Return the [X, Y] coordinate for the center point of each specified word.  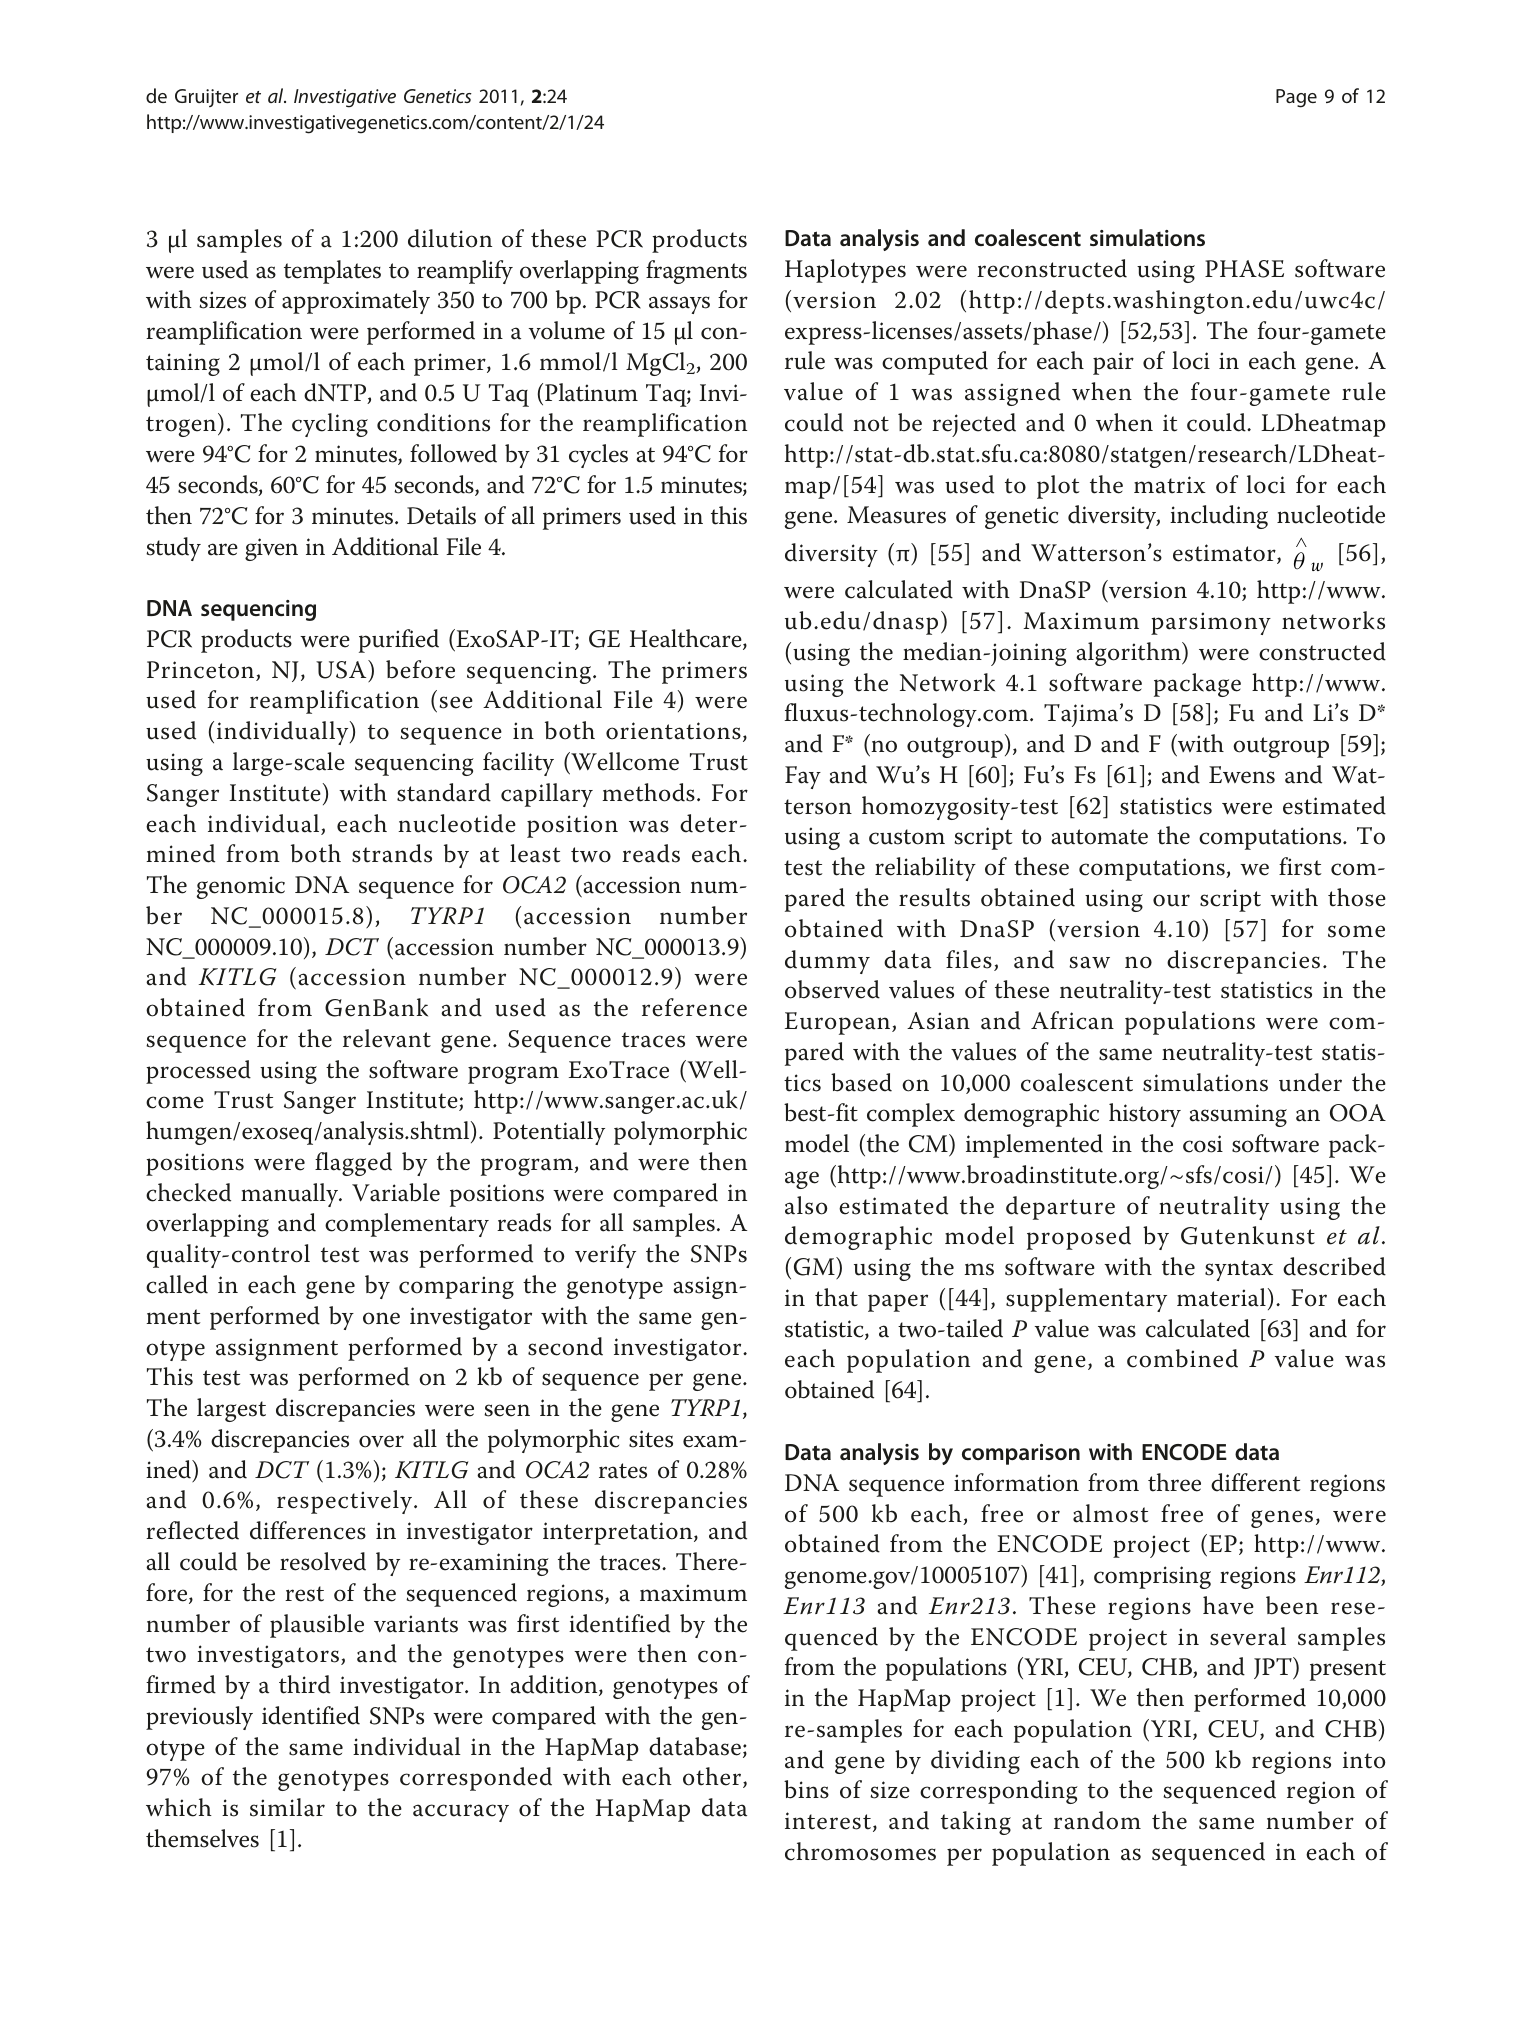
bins [806, 1789]
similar [287, 1807]
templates [332, 272]
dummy [827, 962]
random [1097, 1820]
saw [1089, 962]
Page [1296, 98]
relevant [387, 1038]
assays [679, 305]
